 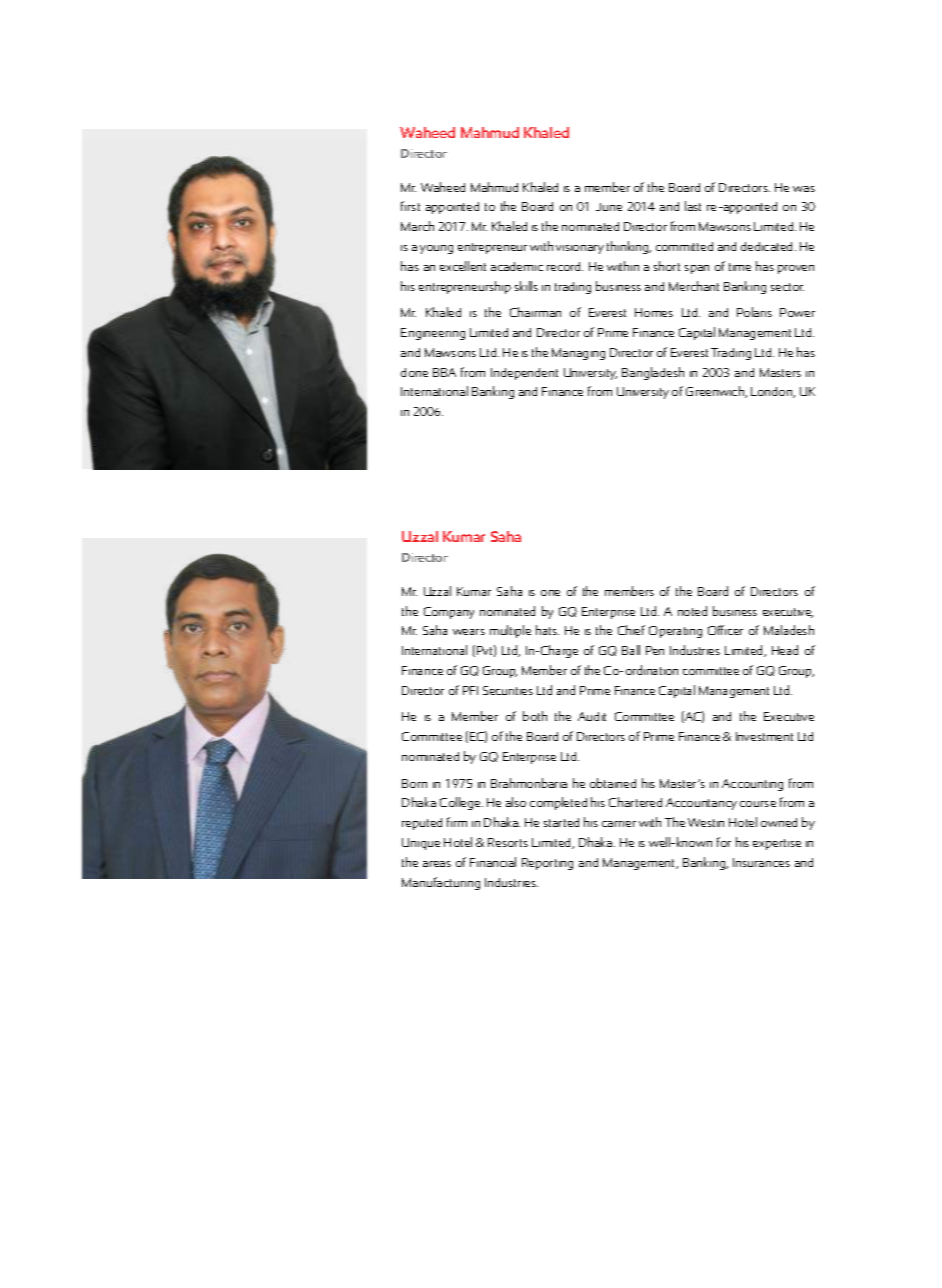 I want to click on PFI, so click(x=470, y=690).
